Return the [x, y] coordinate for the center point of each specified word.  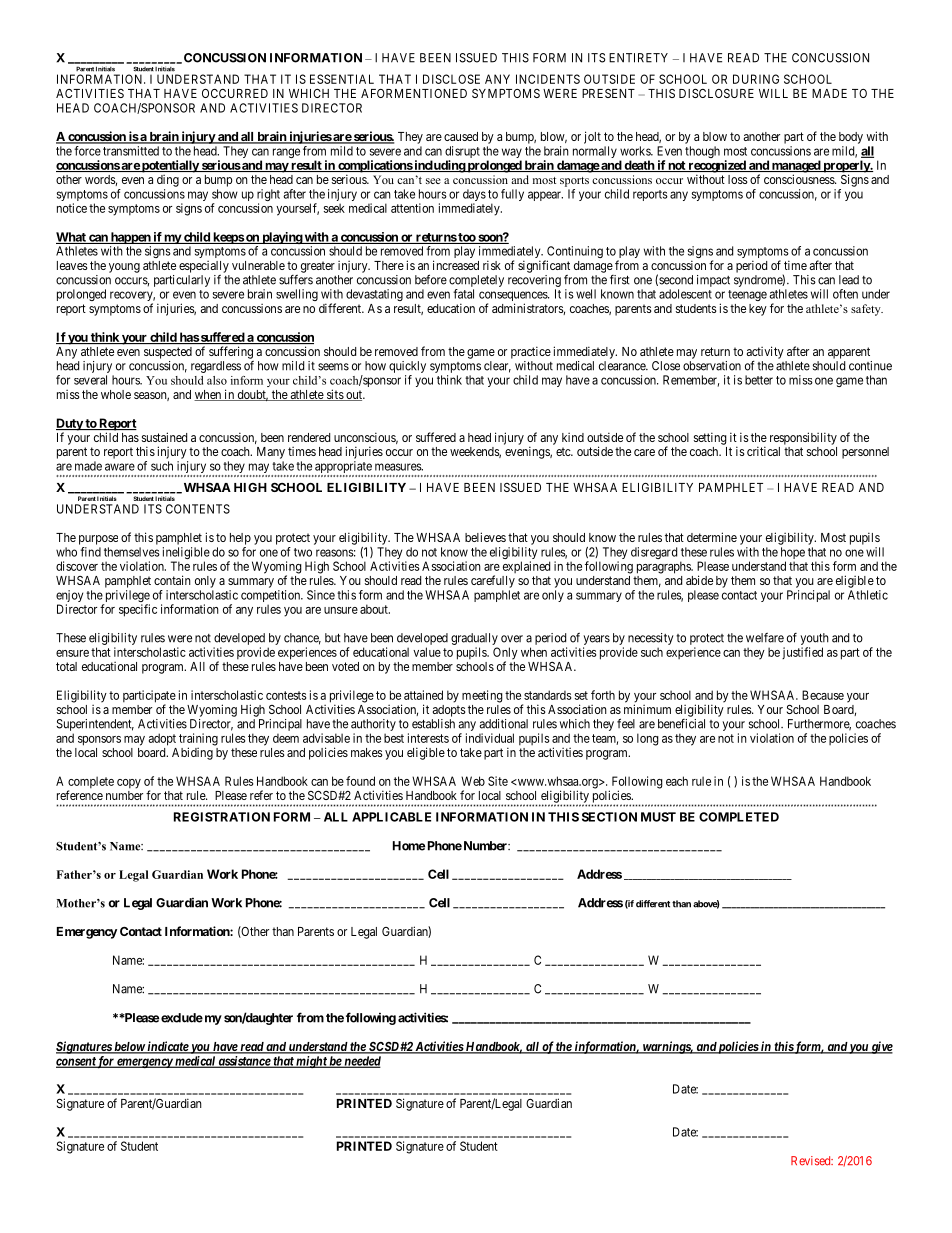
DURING [756, 79]
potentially [170, 166]
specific [138, 610]
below [129, 1048]
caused [461, 136]
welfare [765, 638]
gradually [474, 640]
